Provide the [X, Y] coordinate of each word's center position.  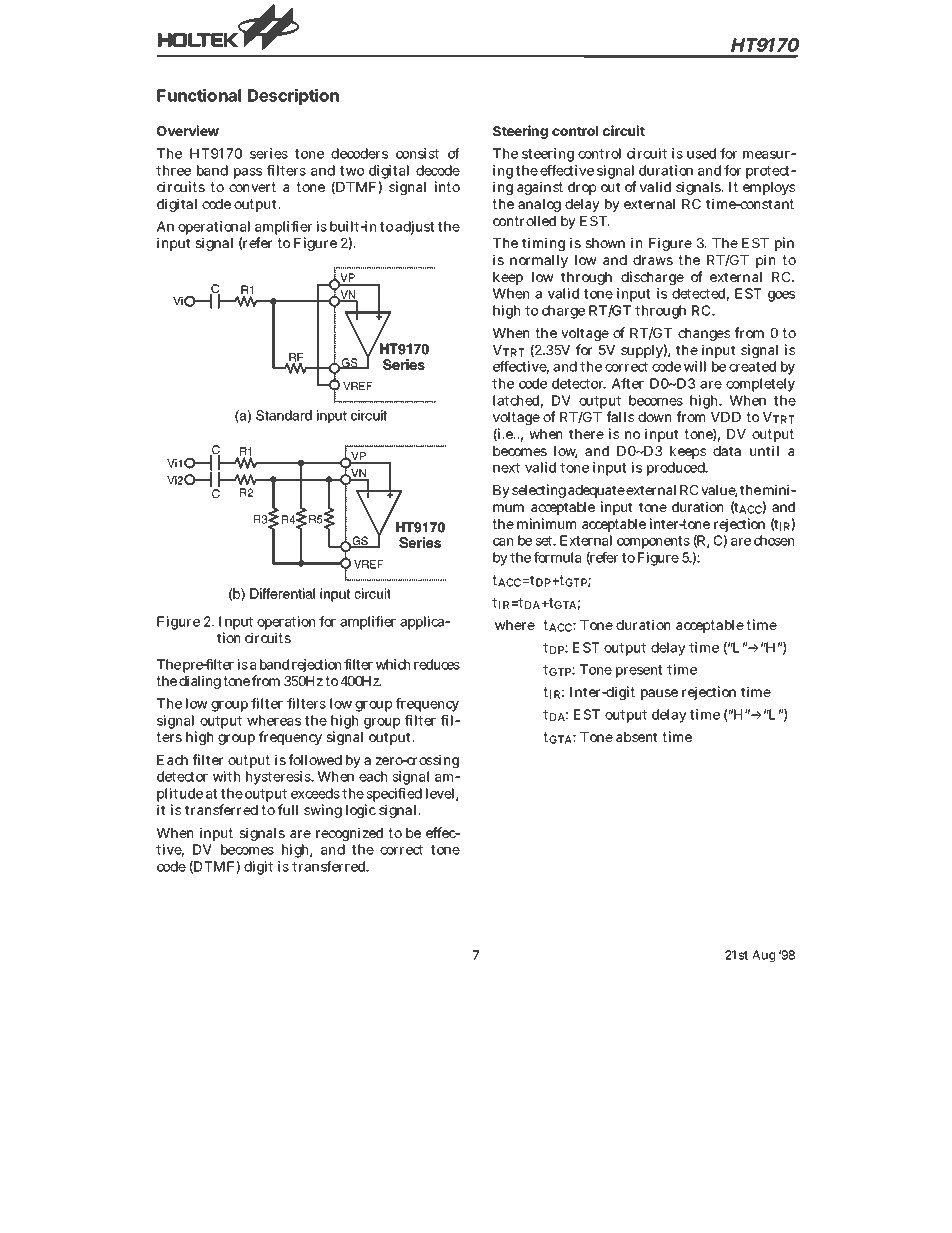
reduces [437, 664]
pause [659, 694]
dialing [200, 682]
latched [516, 400]
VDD [726, 417]
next [506, 468]
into [447, 186]
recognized [349, 834]
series [269, 153]
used [701, 153]
